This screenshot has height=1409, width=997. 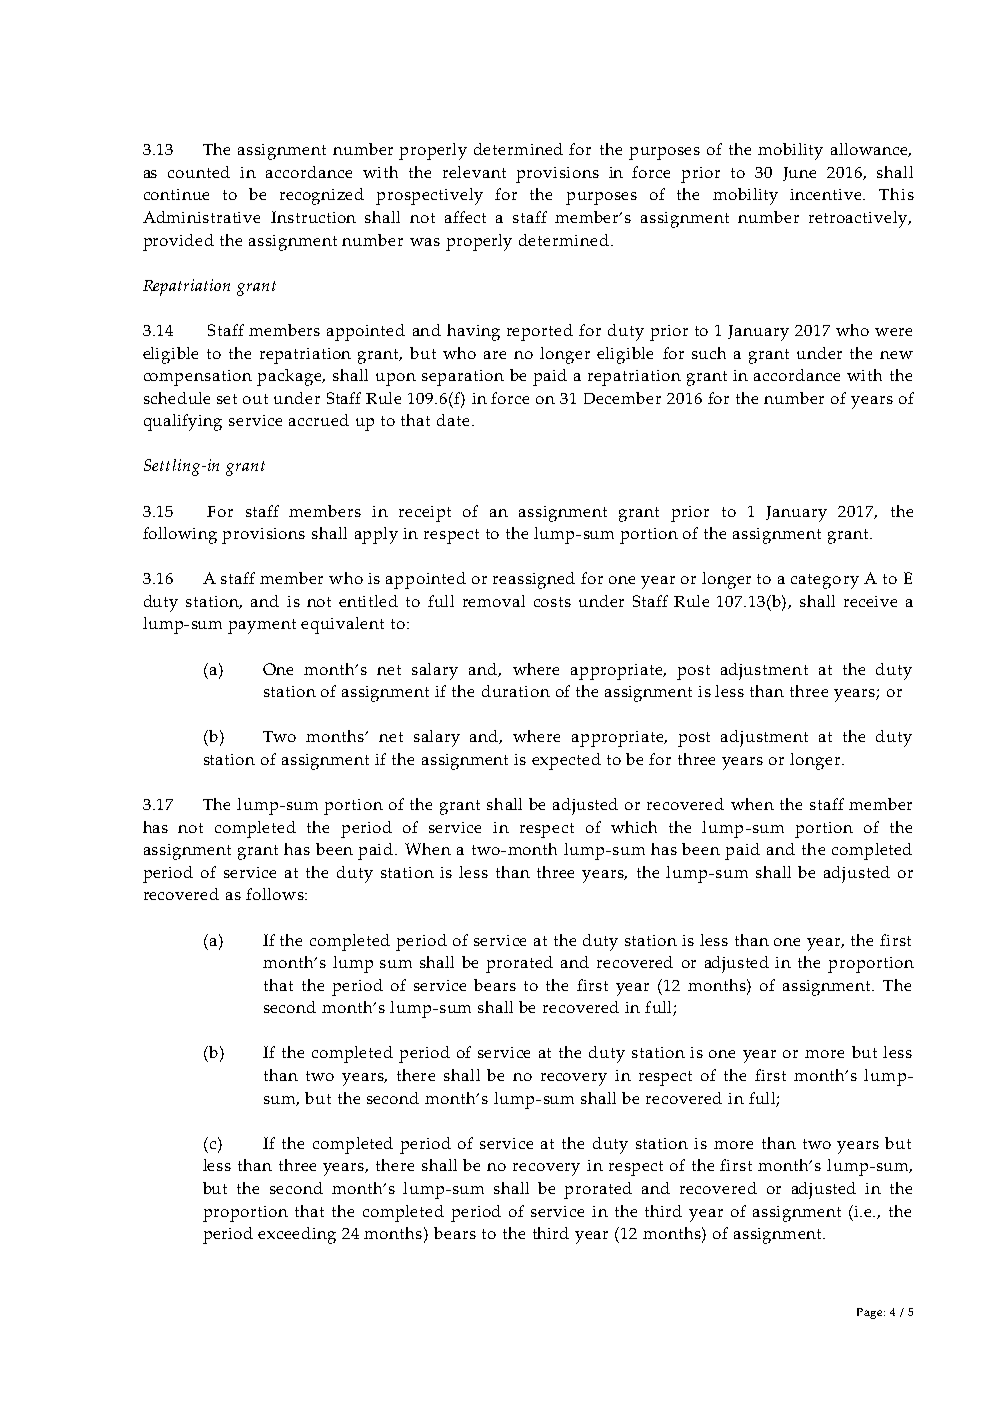 What do you see at coordinates (313, 217) in the screenshot?
I see `Instruction` at bounding box center [313, 217].
